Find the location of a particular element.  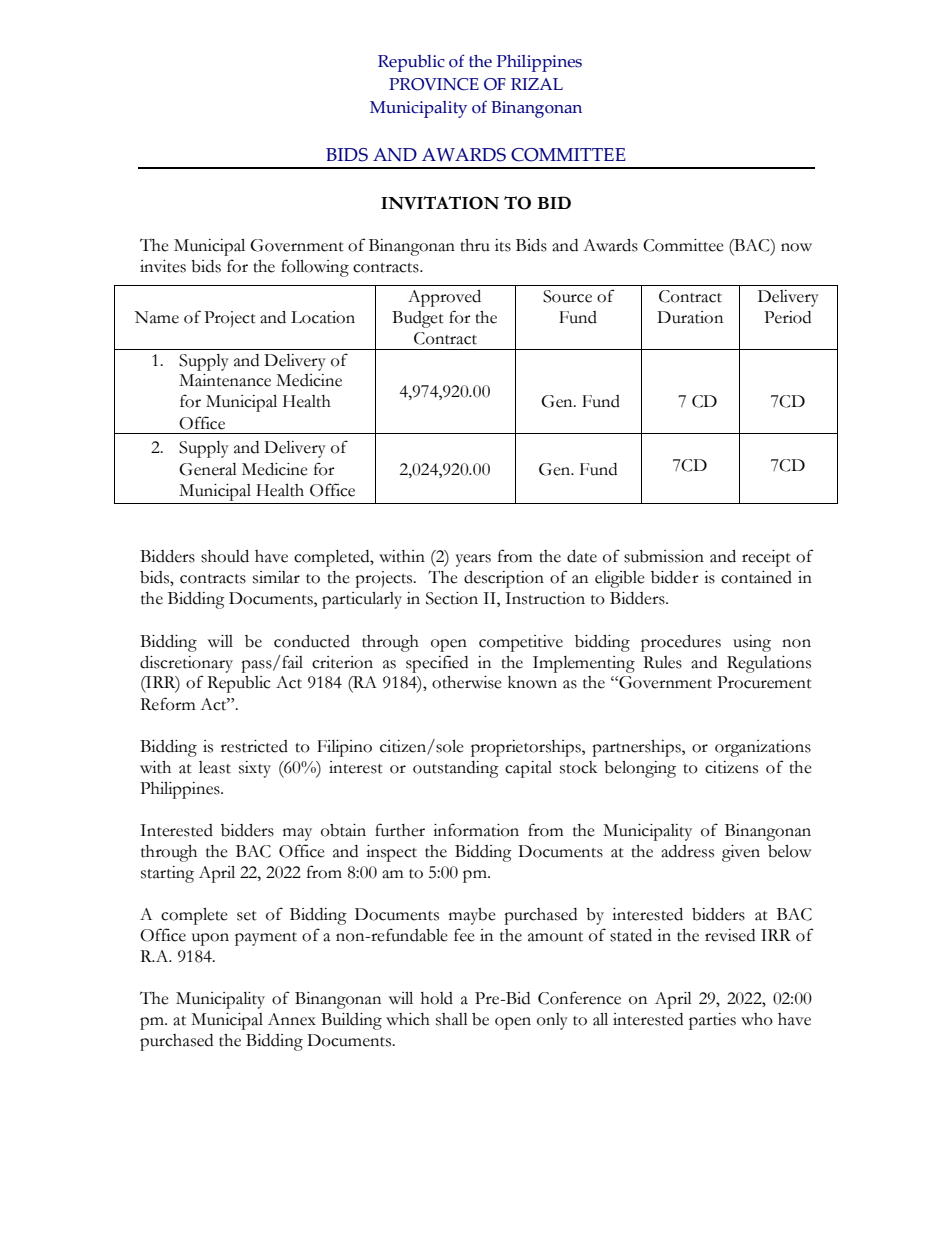

hold is located at coordinates (437, 998).
